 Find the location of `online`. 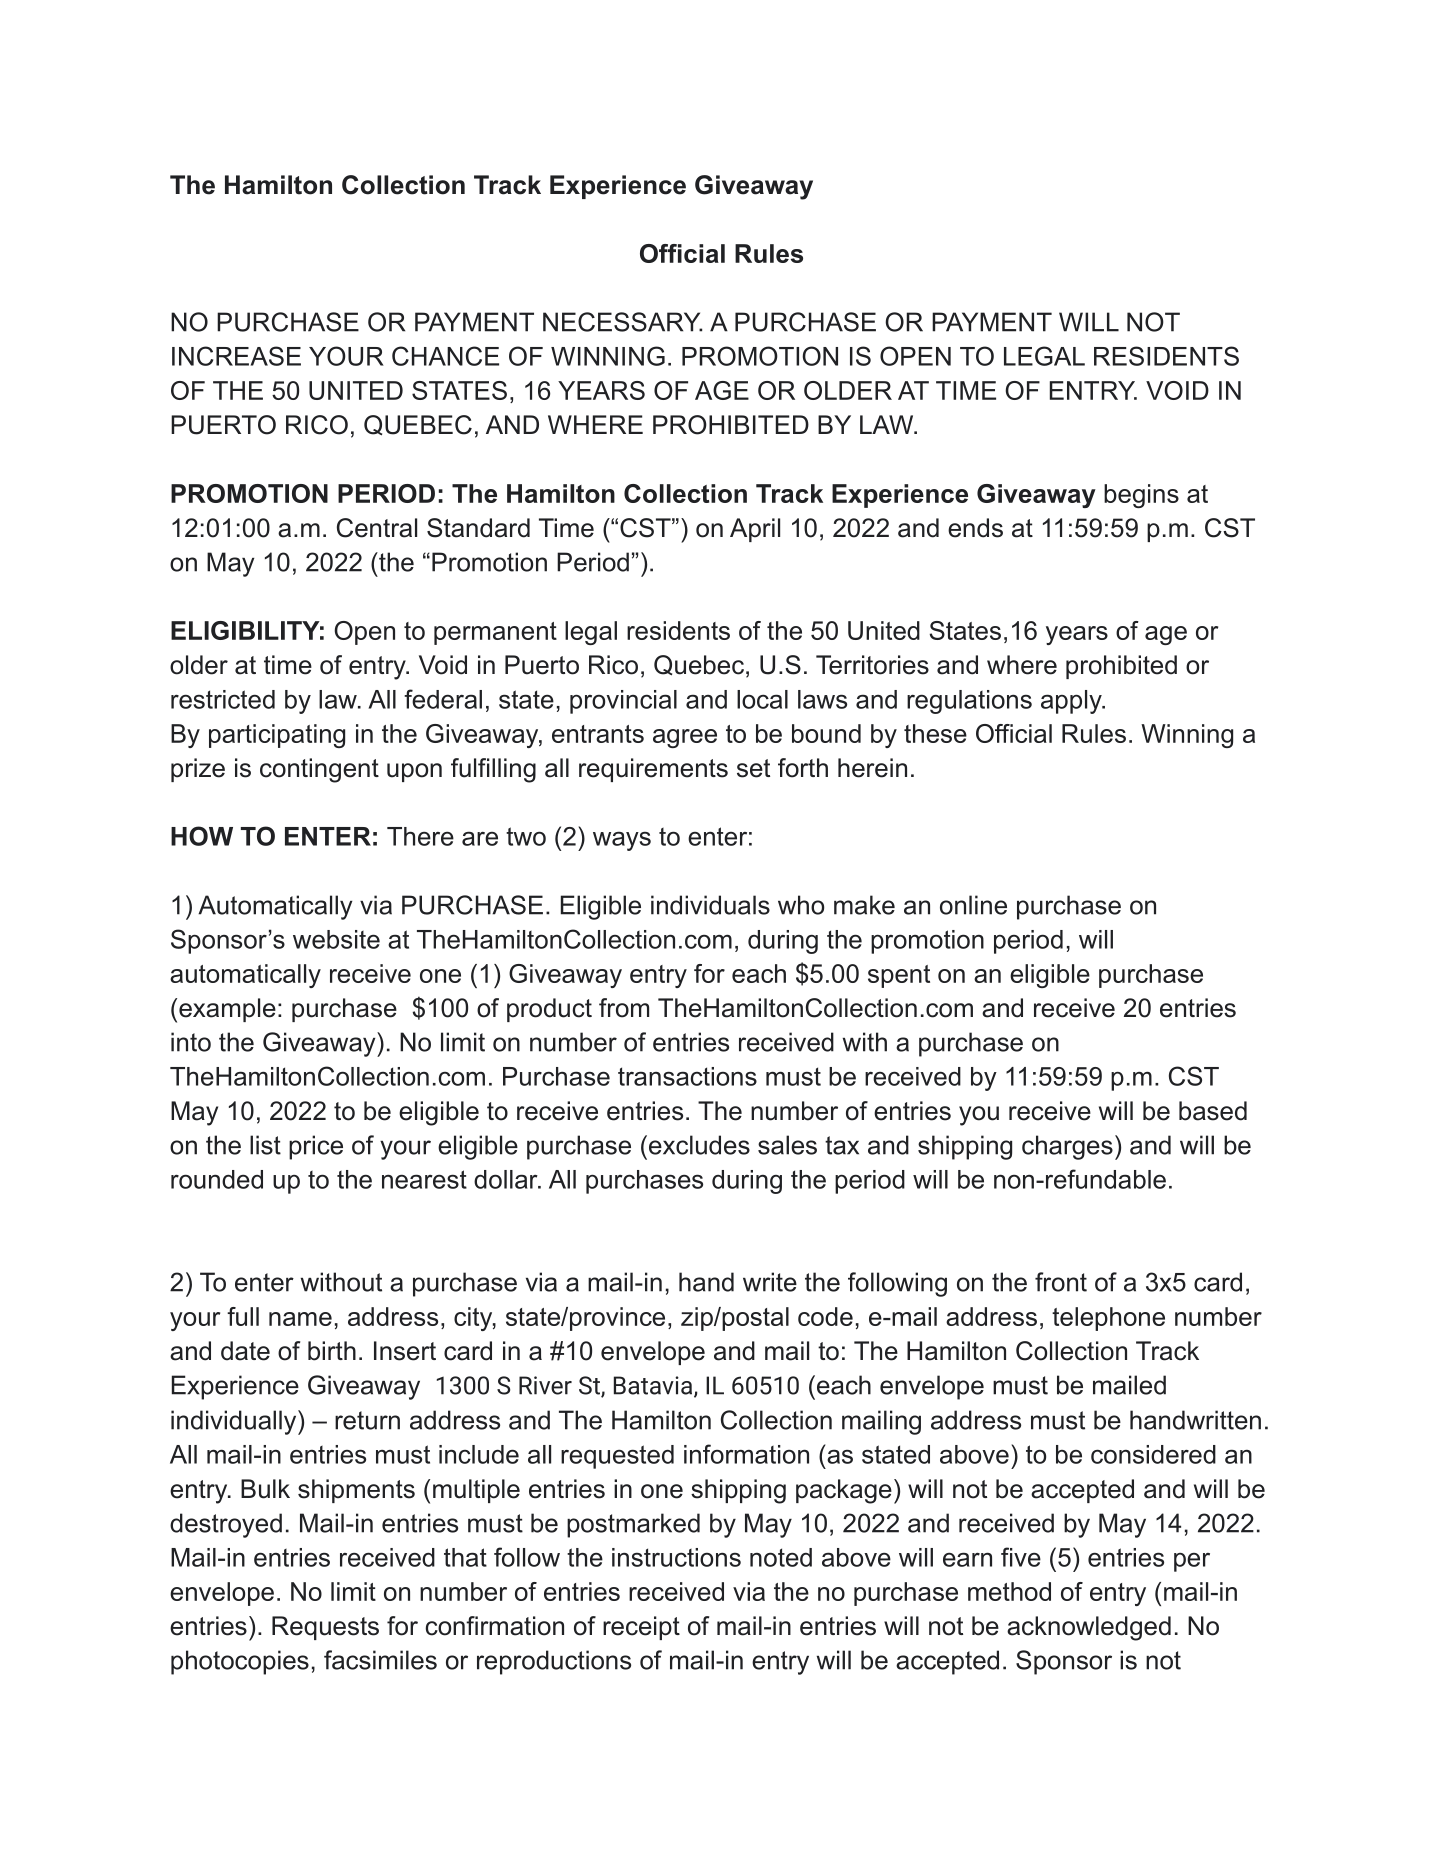

online is located at coordinates (973, 905).
